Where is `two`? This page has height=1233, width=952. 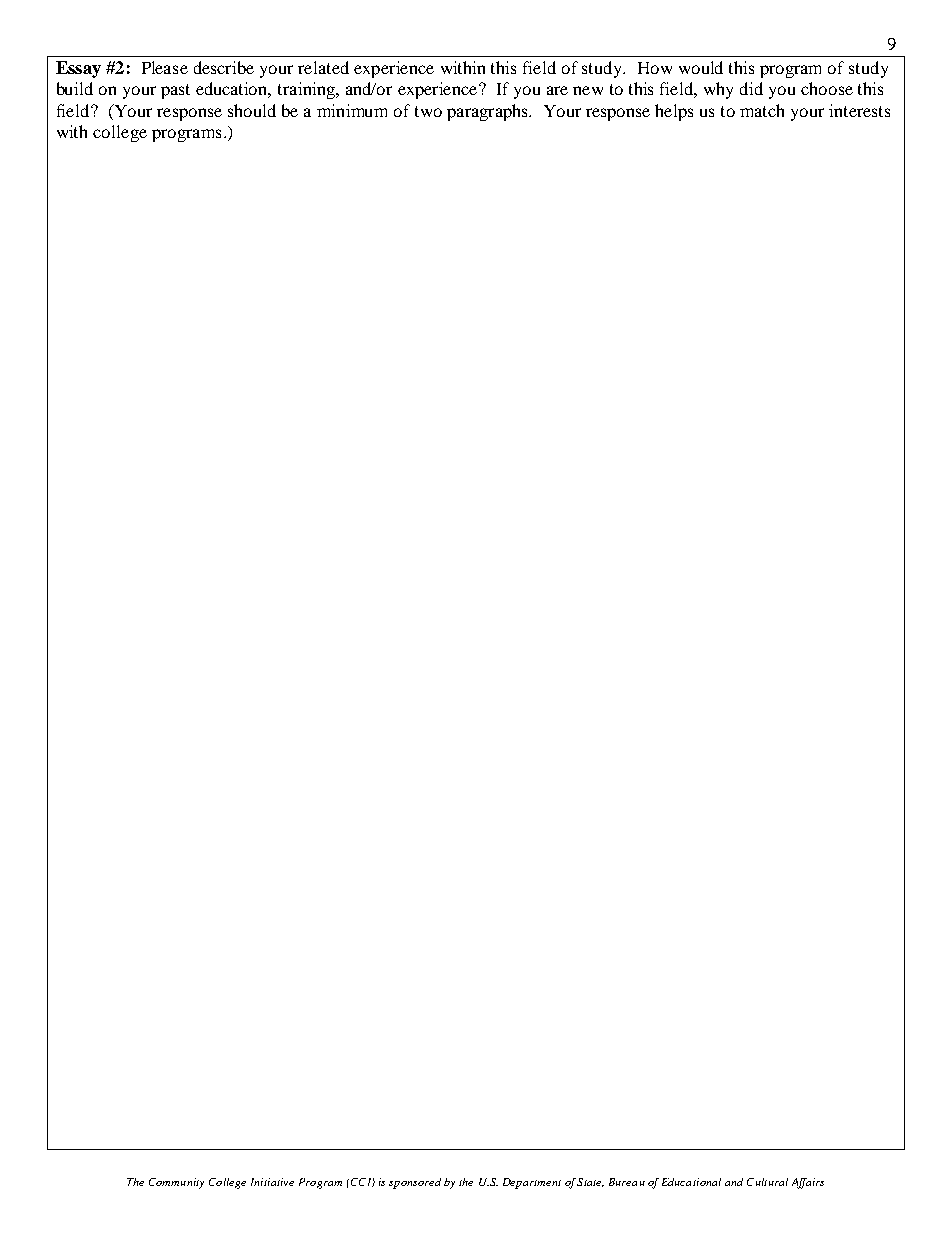
two is located at coordinates (428, 111).
